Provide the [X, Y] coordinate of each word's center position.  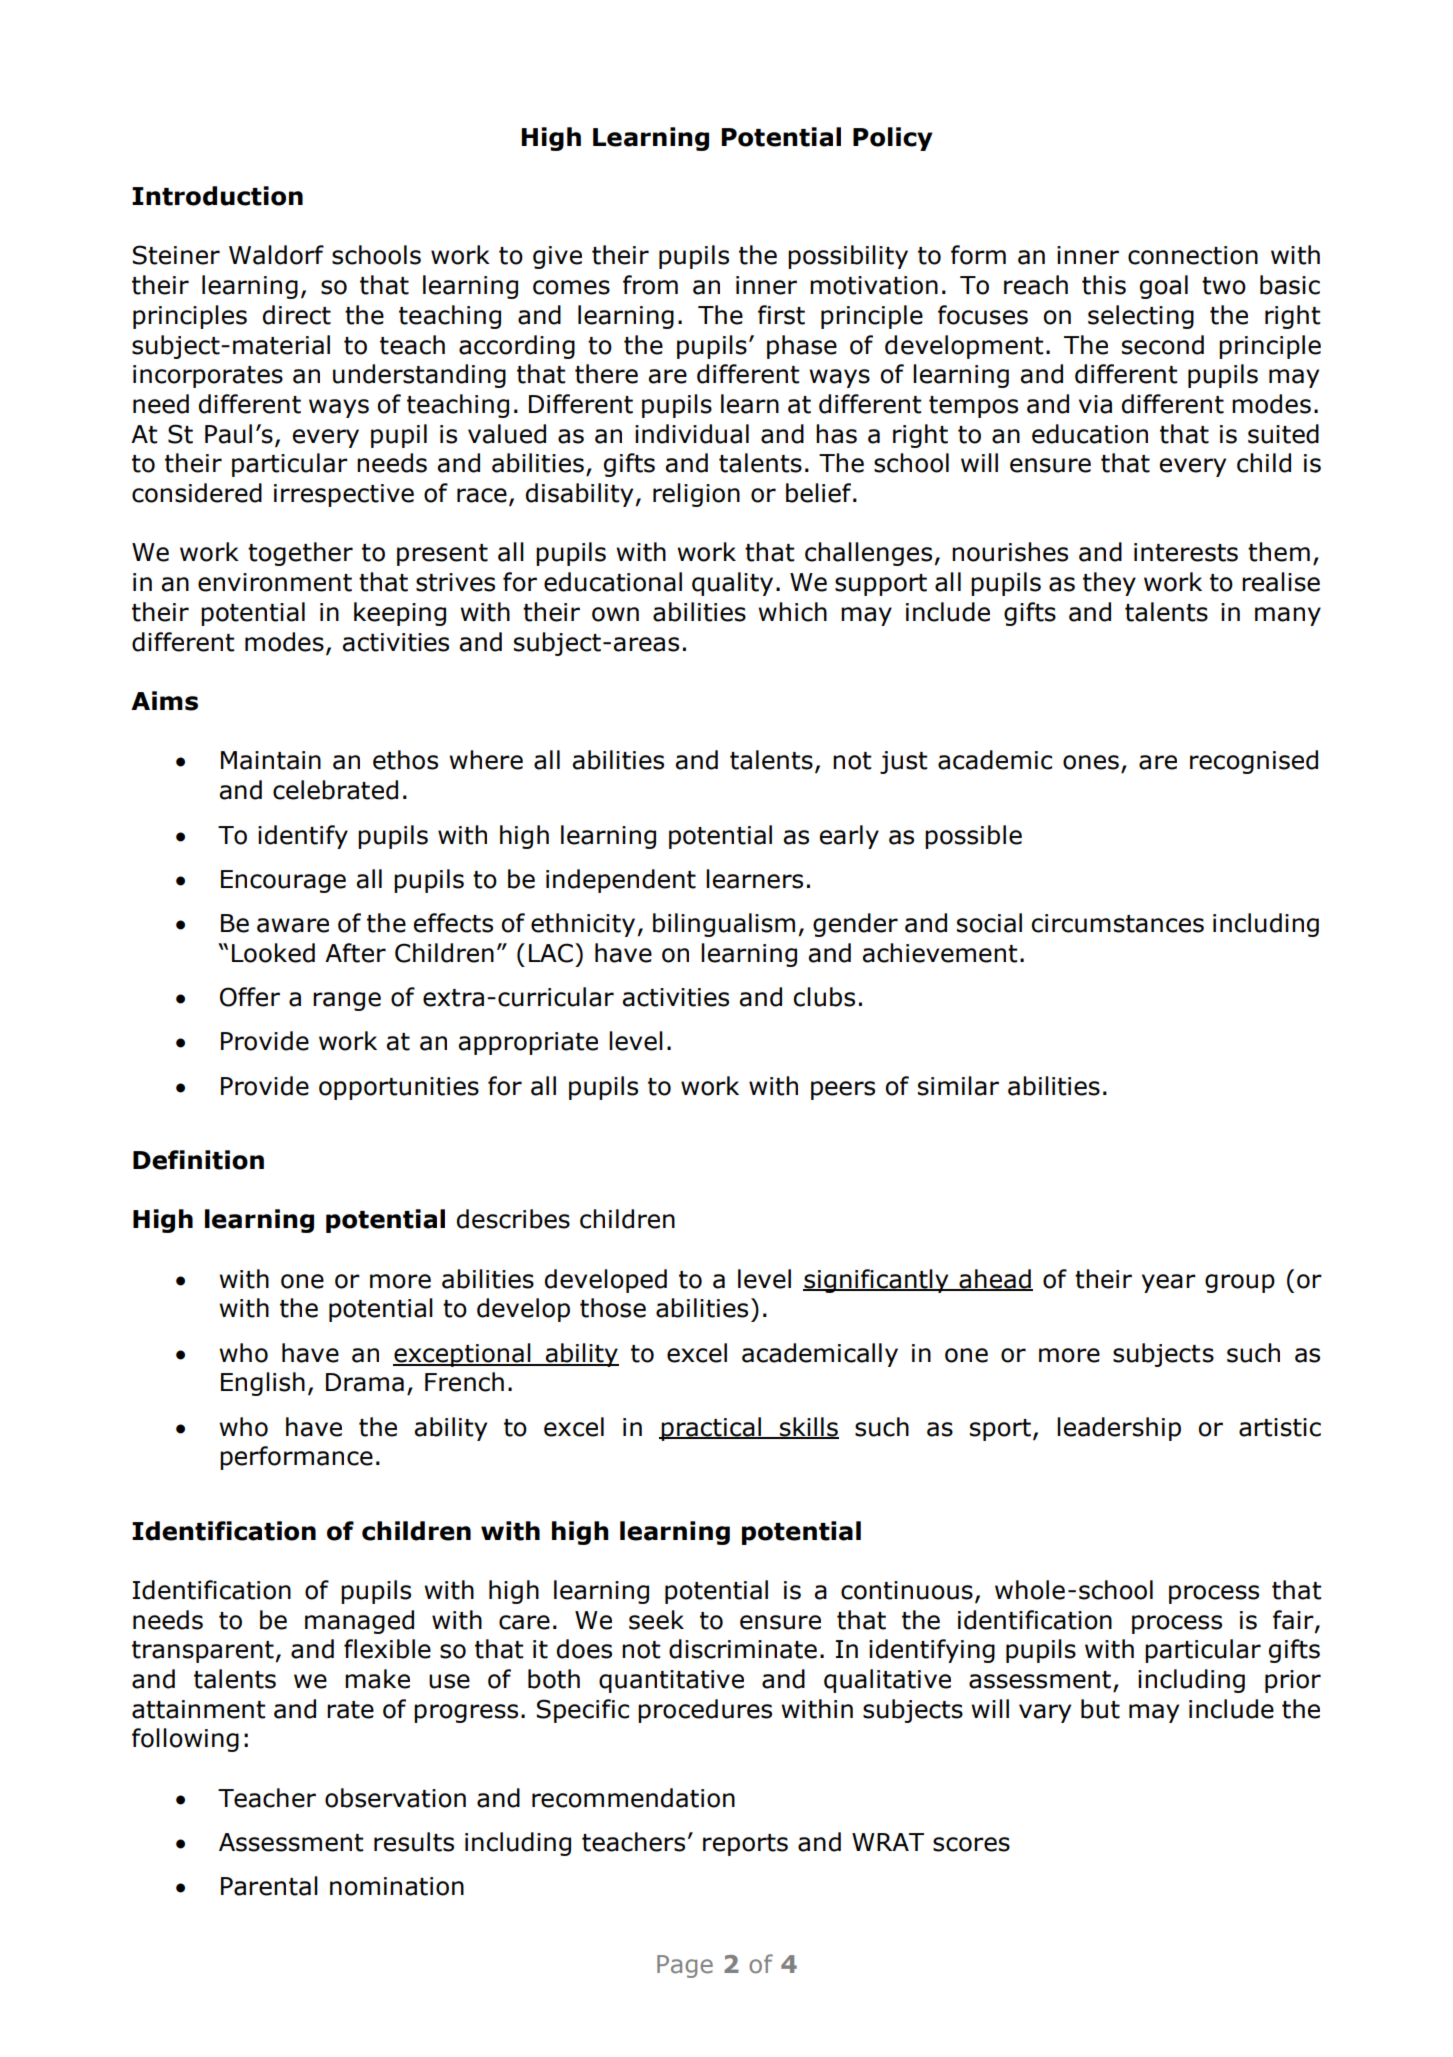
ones [1091, 762]
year [1169, 1283]
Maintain [271, 760]
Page [685, 1966]
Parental [269, 1886]
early [849, 837]
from [650, 285]
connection [1193, 255]
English [263, 1384]
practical [711, 1429]
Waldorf [276, 255]
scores [971, 1844]
